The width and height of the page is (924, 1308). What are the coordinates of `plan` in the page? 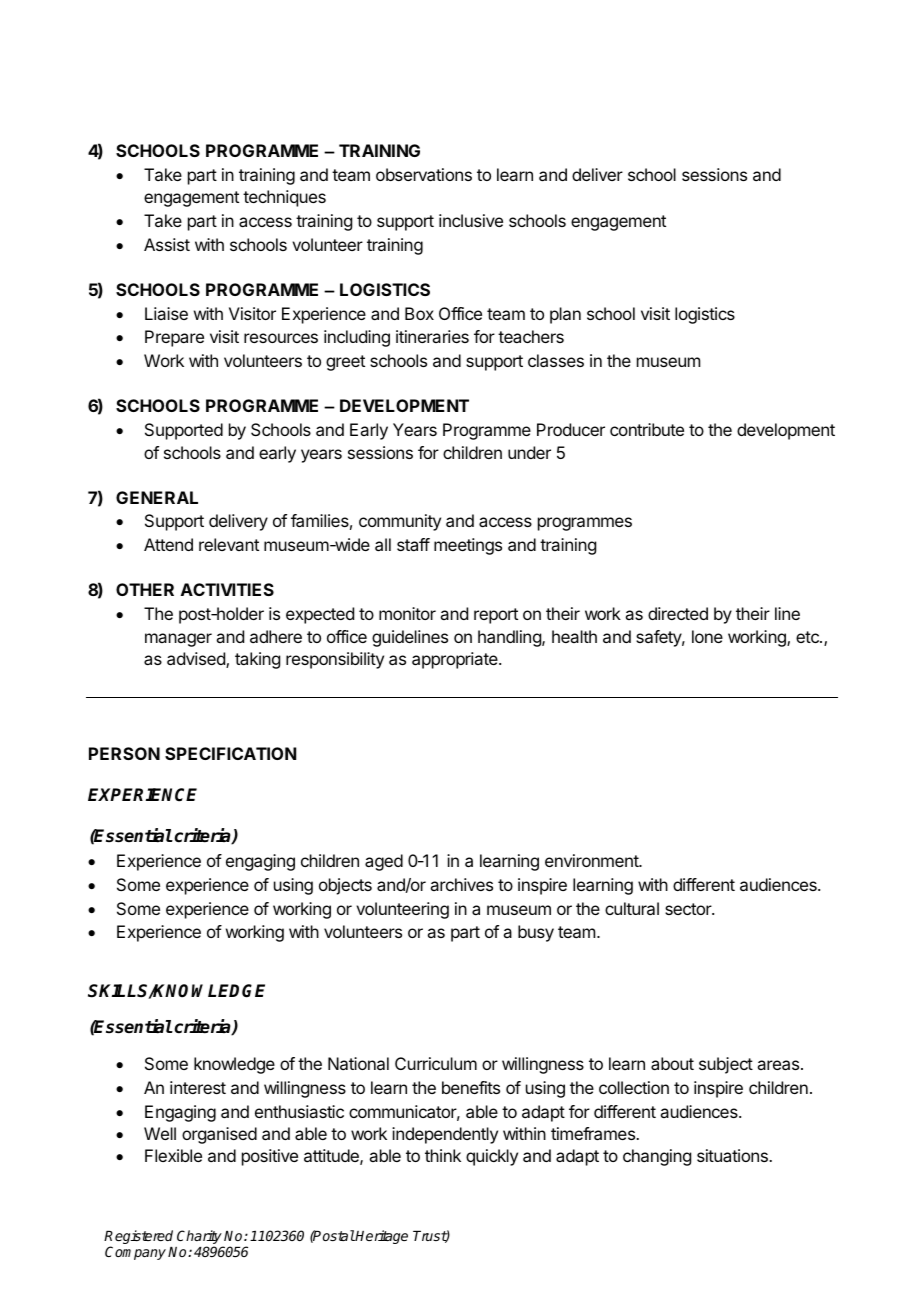 It's located at (565, 315).
